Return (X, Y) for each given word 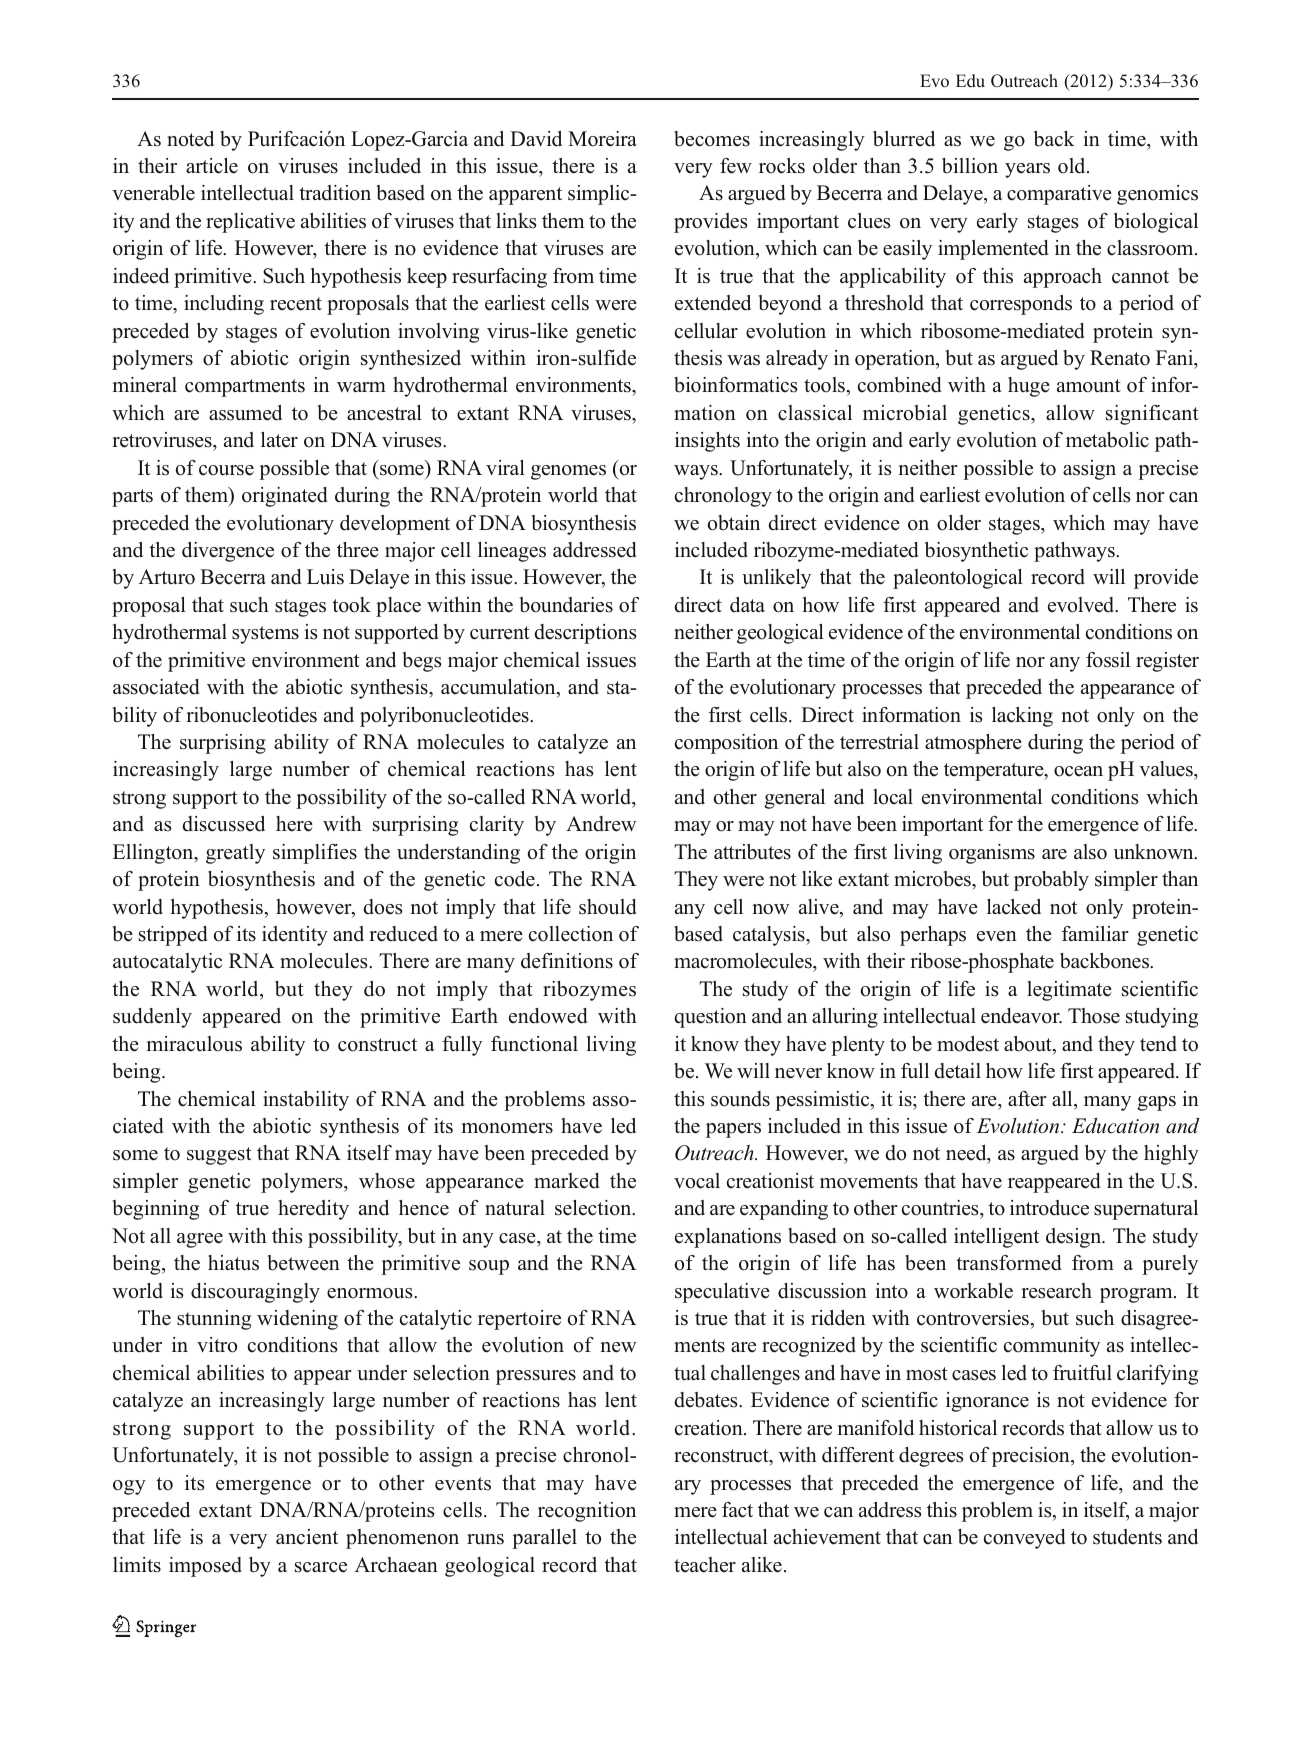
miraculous (194, 1044)
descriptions (585, 634)
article (212, 166)
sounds (740, 1099)
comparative (1059, 195)
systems (265, 635)
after (1027, 1099)
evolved (1082, 605)
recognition (587, 1512)
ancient (307, 1537)
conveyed (1024, 1539)
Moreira (602, 139)
